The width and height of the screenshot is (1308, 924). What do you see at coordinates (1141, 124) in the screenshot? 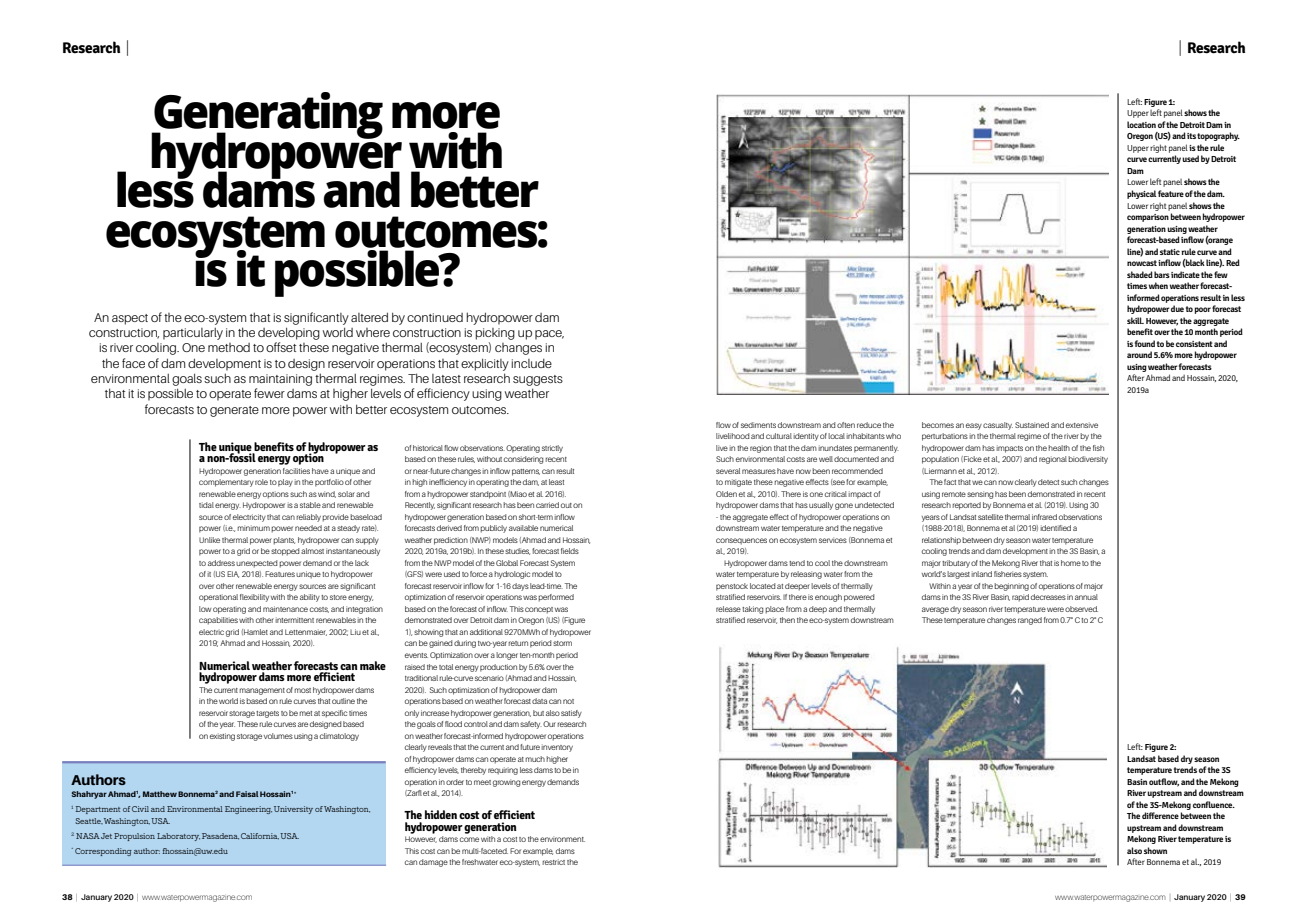
I see `location` at bounding box center [1141, 124].
